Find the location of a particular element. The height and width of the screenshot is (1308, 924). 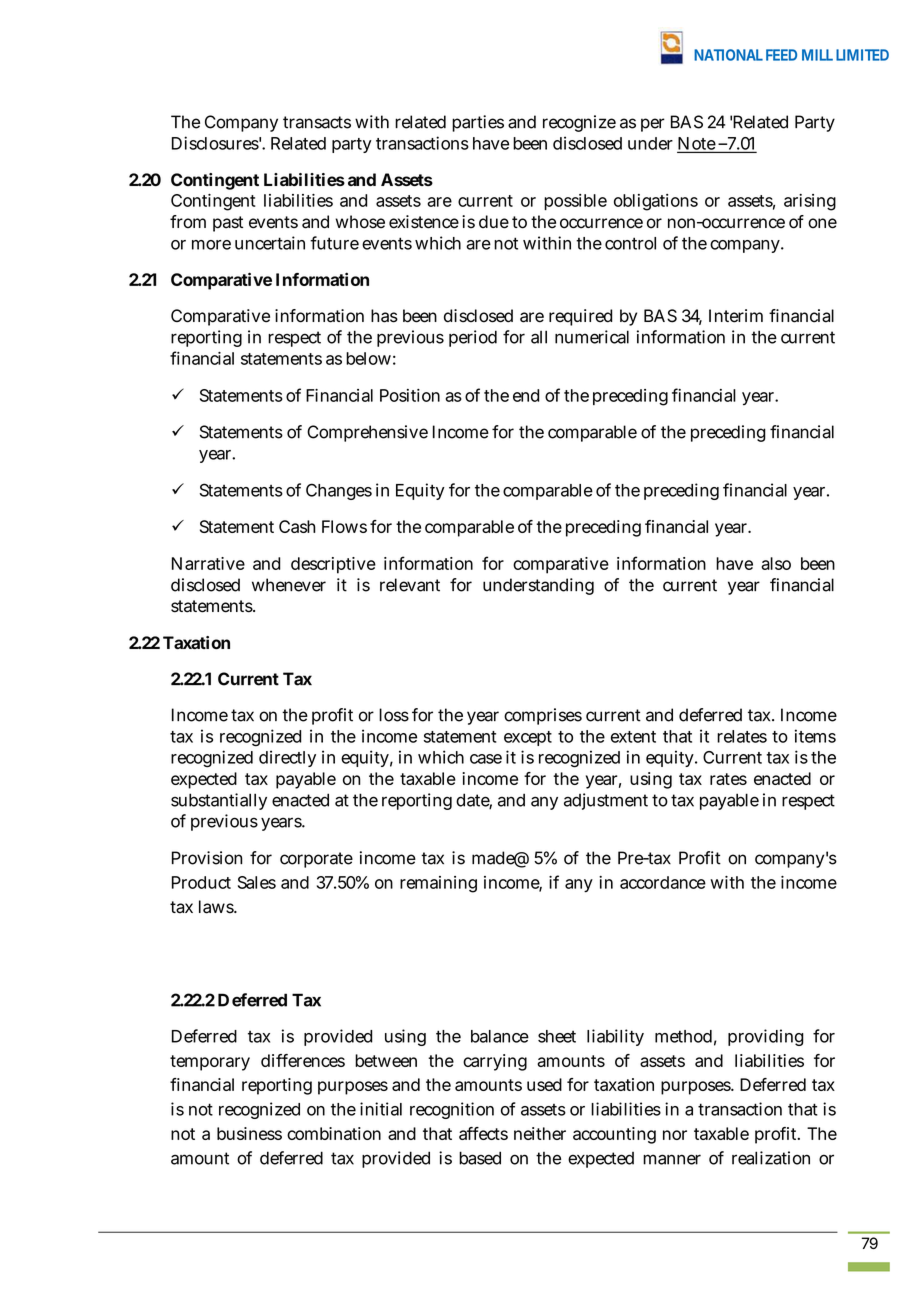

NATIONAL is located at coordinates (728, 55).
